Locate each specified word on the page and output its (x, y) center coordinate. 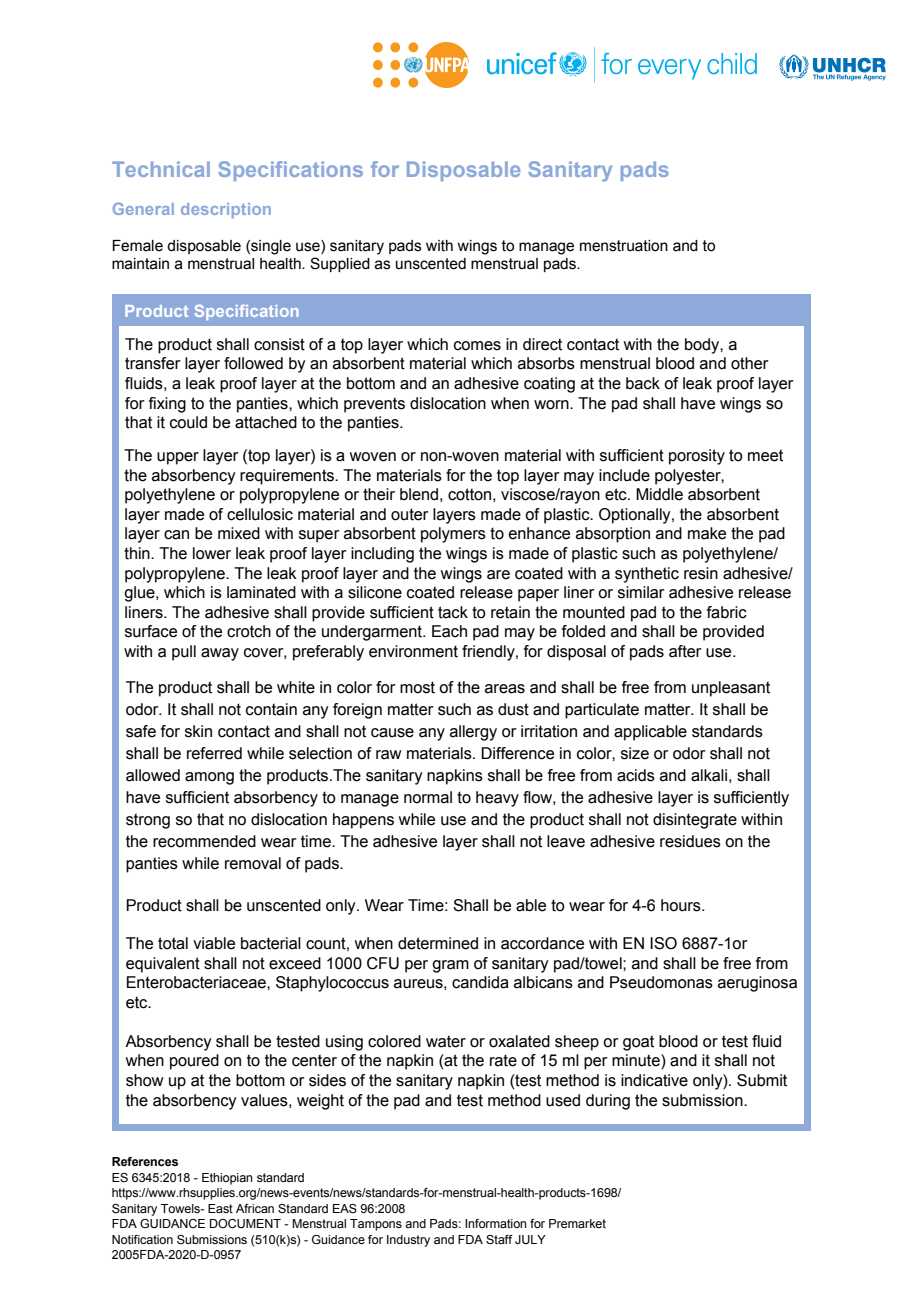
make (707, 533)
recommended (204, 841)
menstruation (624, 246)
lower (212, 553)
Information (496, 1223)
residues (690, 841)
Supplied (340, 264)
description (226, 210)
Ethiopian (227, 1179)
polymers (453, 535)
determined (438, 943)
